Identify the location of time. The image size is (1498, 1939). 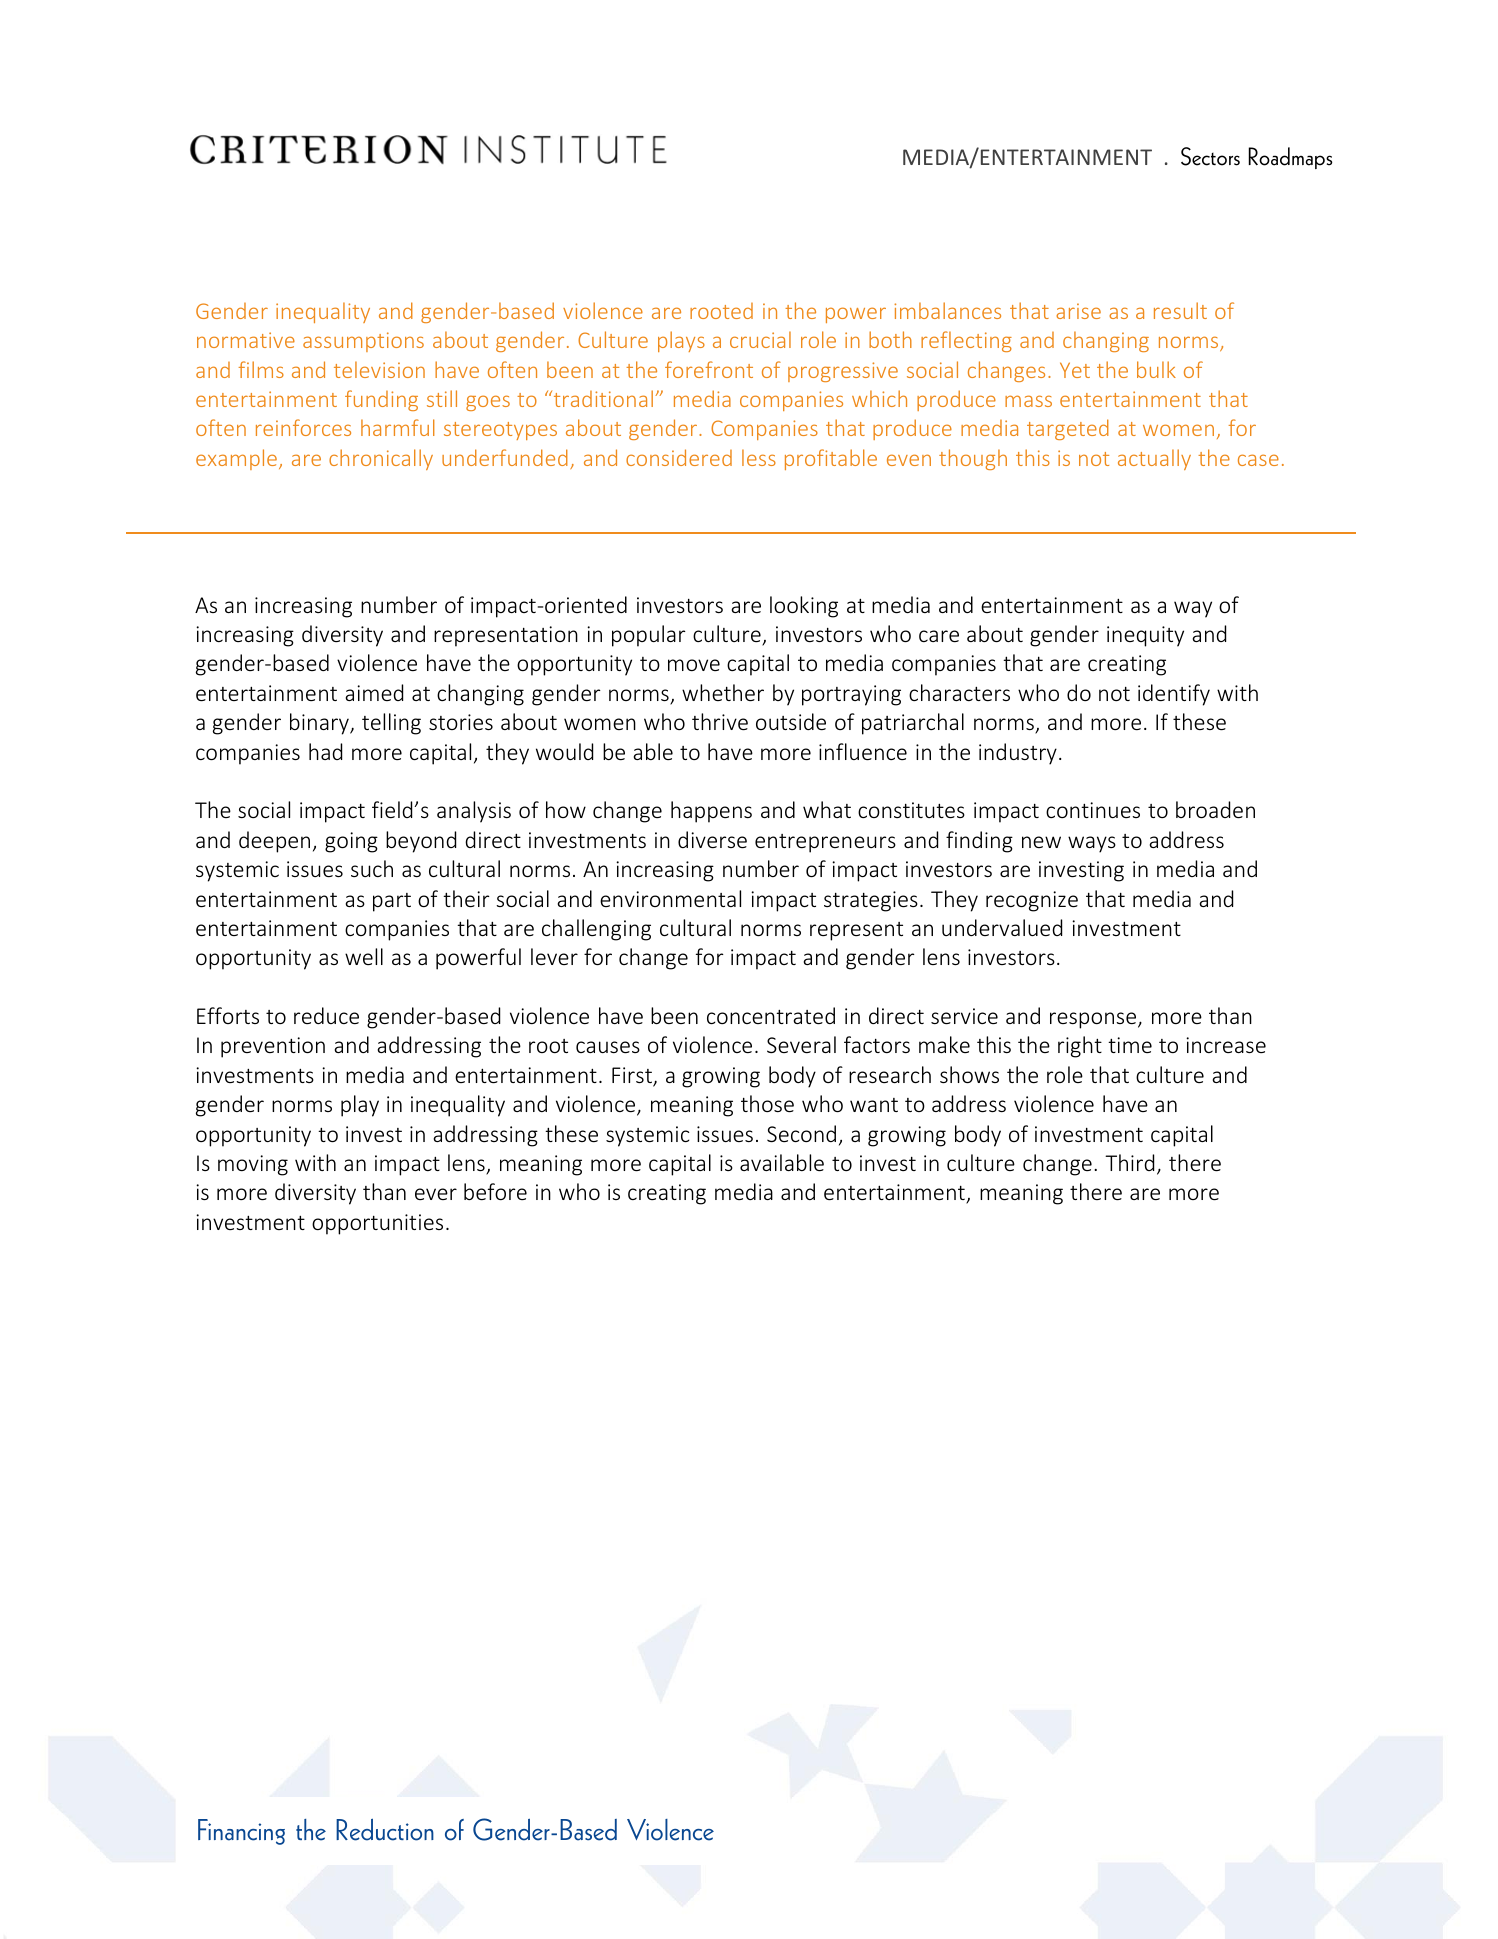
(1130, 1045).
